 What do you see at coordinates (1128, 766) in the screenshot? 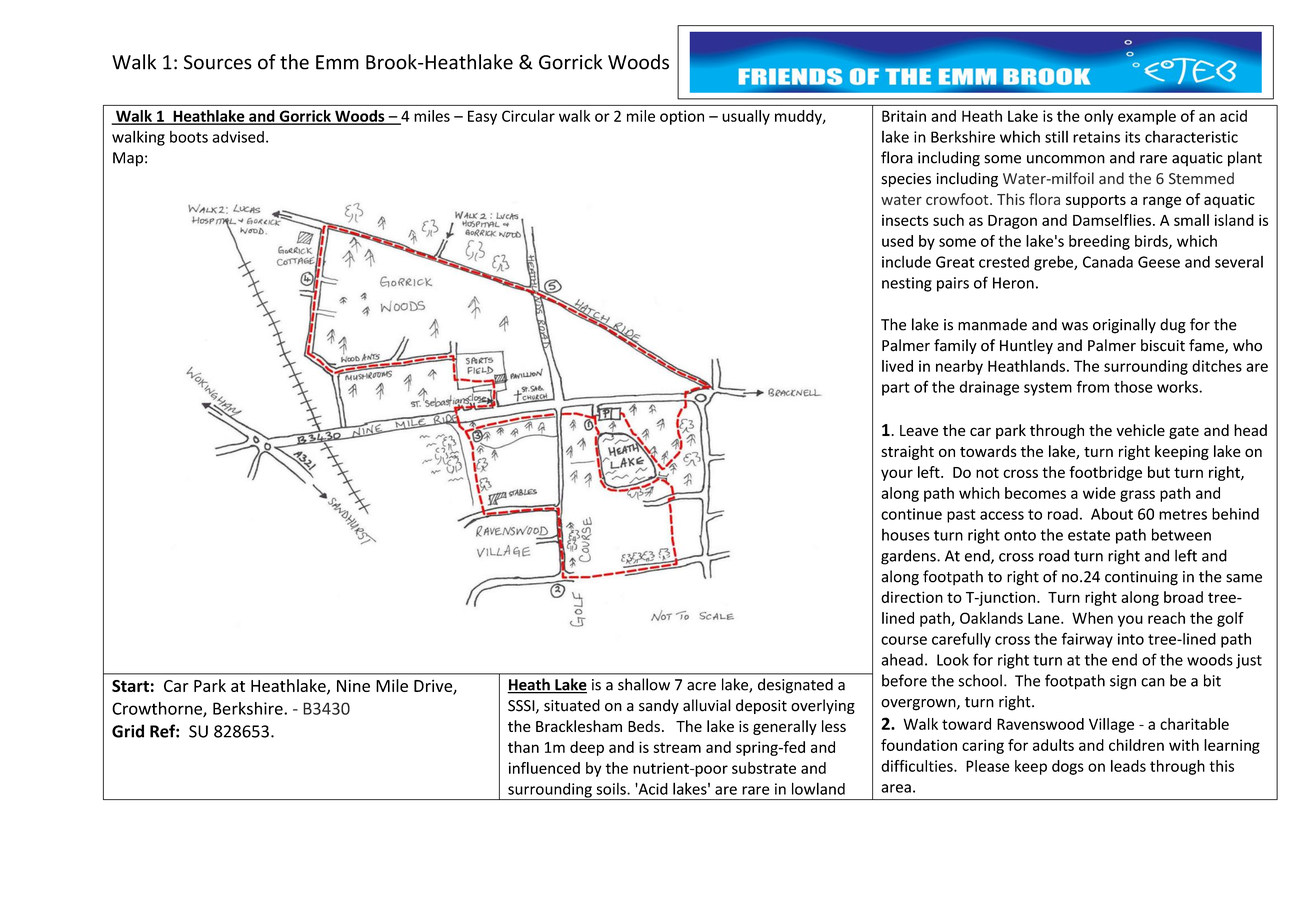
I see `leads` at bounding box center [1128, 766].
